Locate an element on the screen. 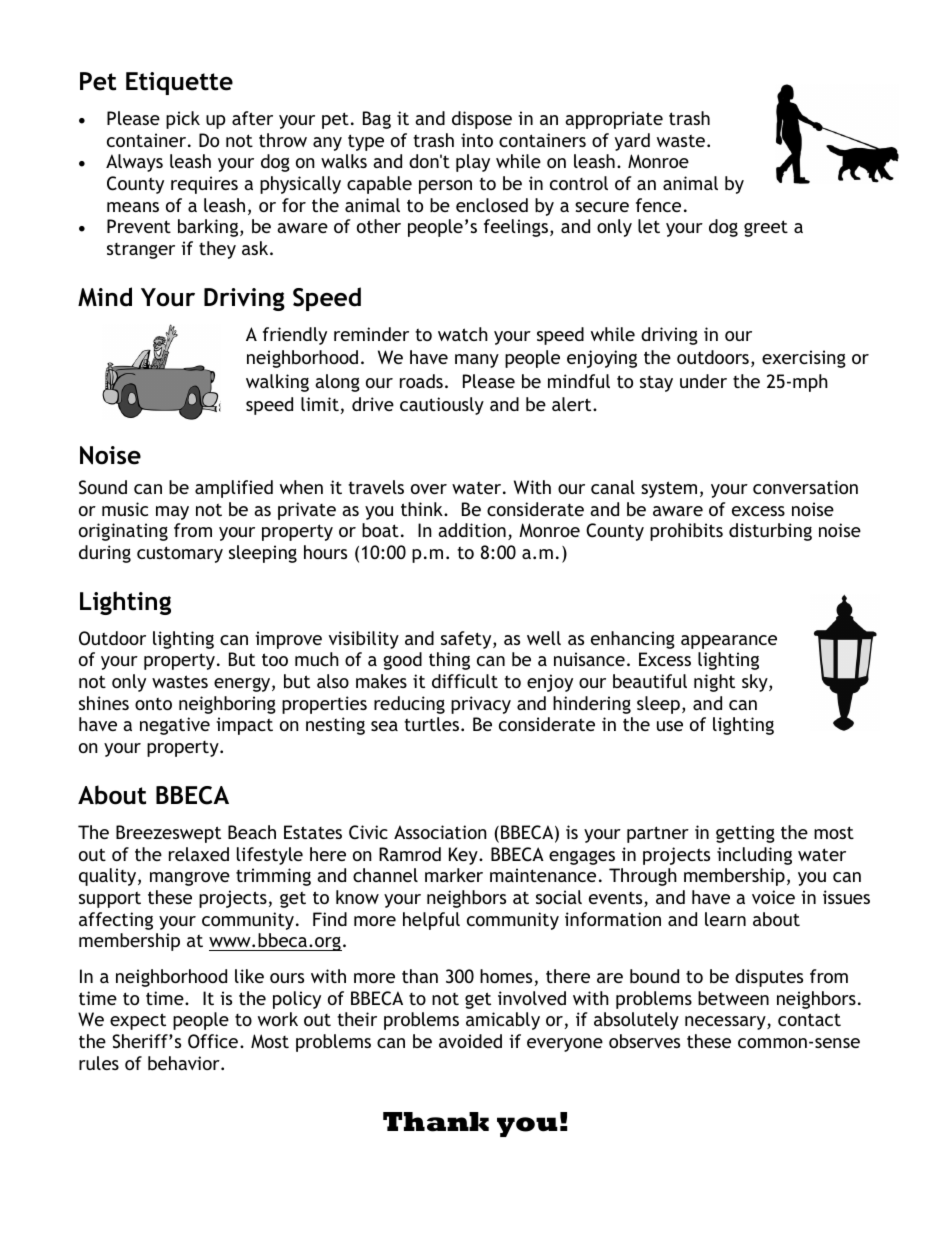 Image resolution: width=952 pixels, height=1233 pixels. yard is located at coordinates (632, 142).
